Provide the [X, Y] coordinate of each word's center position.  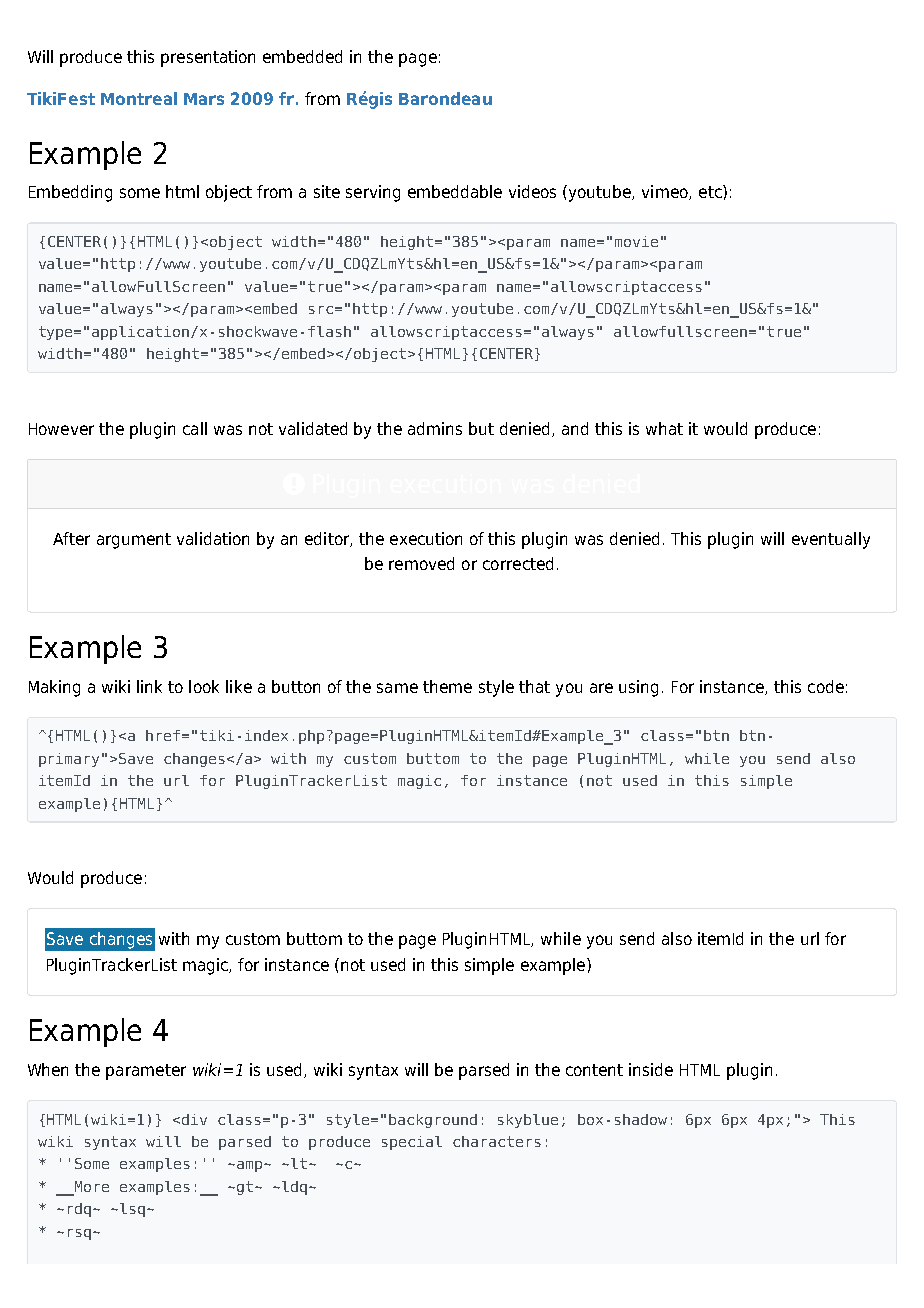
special [412, 1143]
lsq [132, 1210]
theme [447, 686]
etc [711, 191]
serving [373, 193]
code [826, 686]
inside [651, 1069]
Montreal [139, 98]
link [149, 686]
